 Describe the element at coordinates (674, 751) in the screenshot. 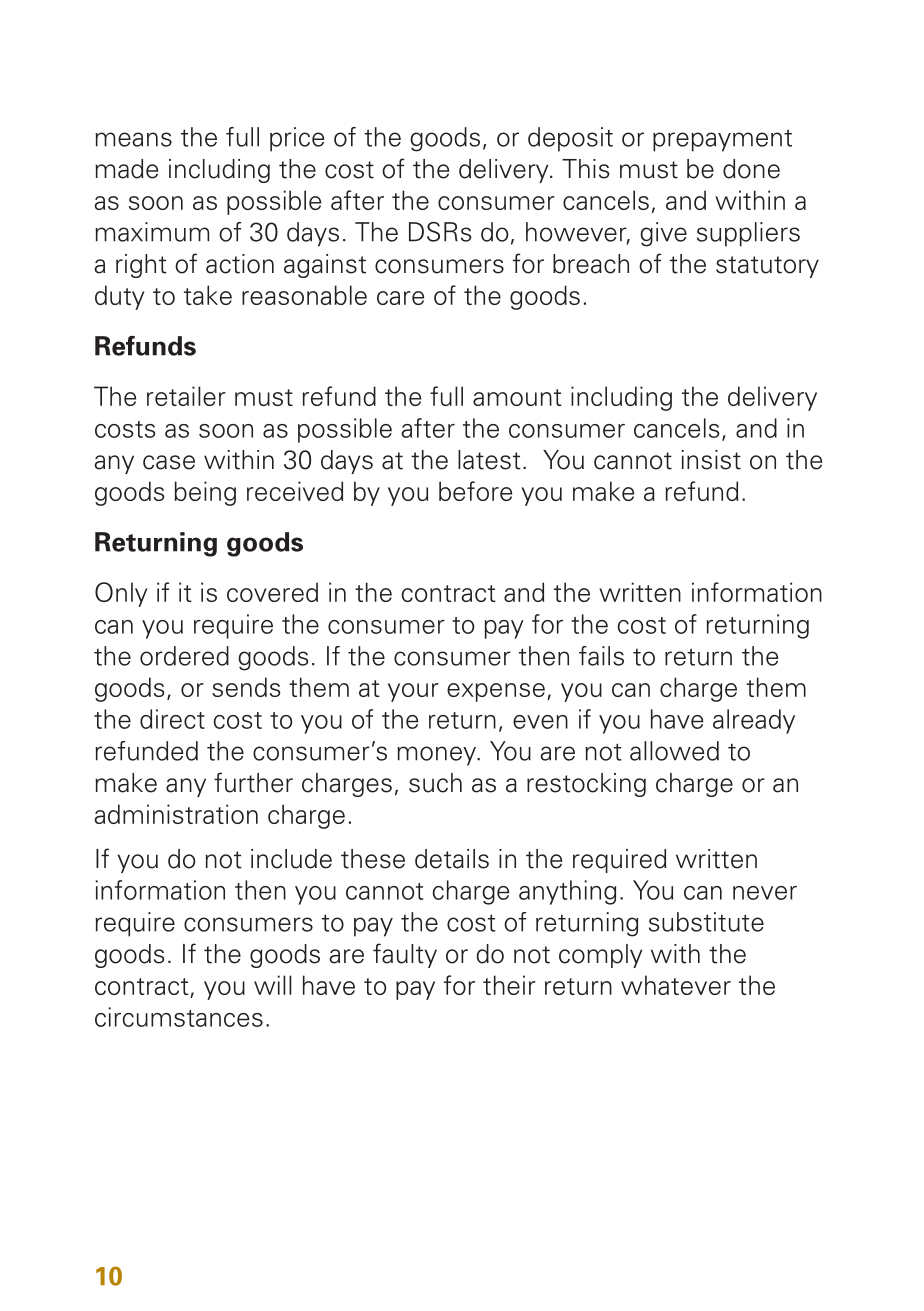

I see `allowed` at that location.
